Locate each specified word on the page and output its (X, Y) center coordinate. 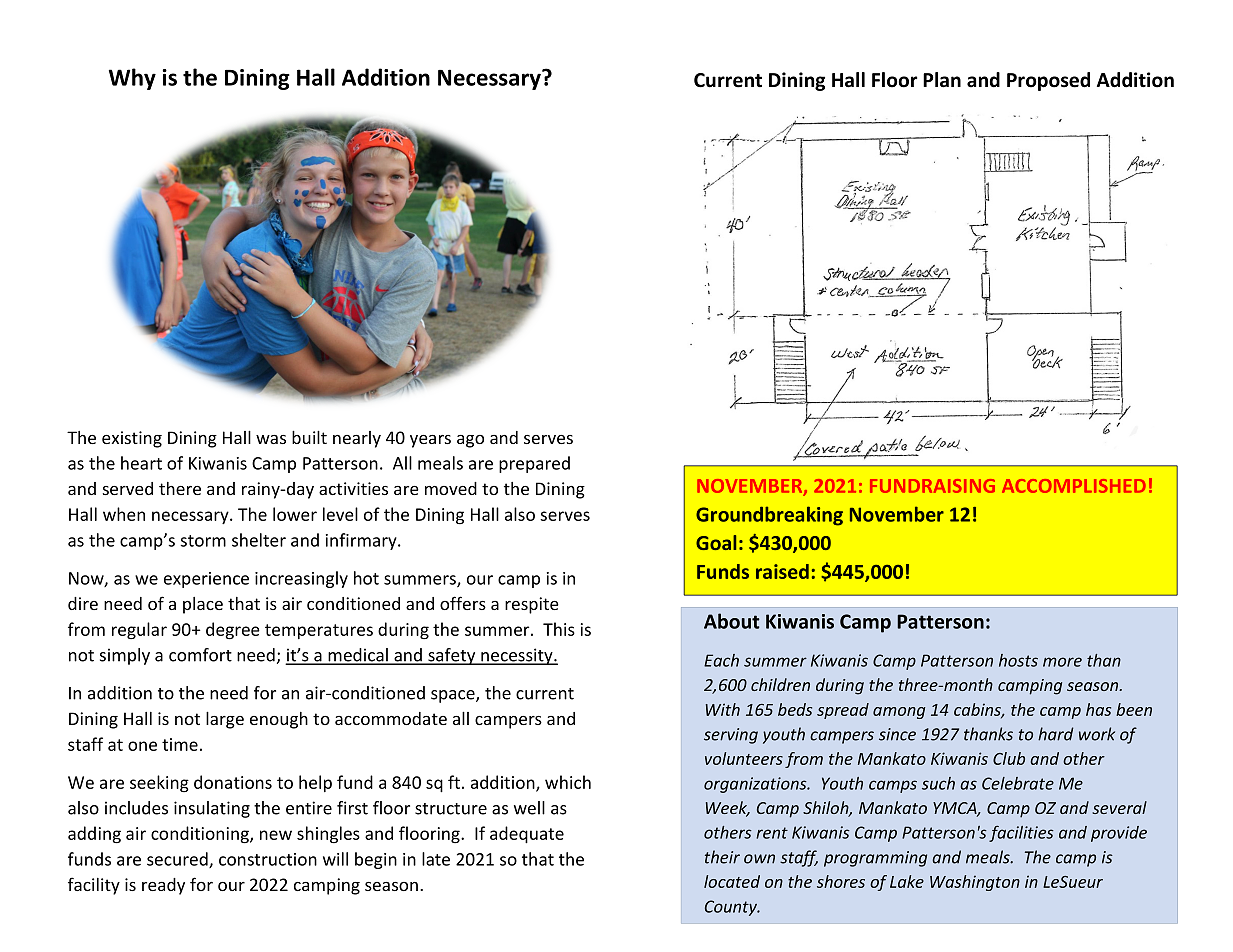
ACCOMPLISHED (1074, 486)
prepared (534, 464)
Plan (942, 80)
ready (163, 886)
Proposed (1048, 81)
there (180, 488)
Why (132, 79)
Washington (975, 883)
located (732, 881)
